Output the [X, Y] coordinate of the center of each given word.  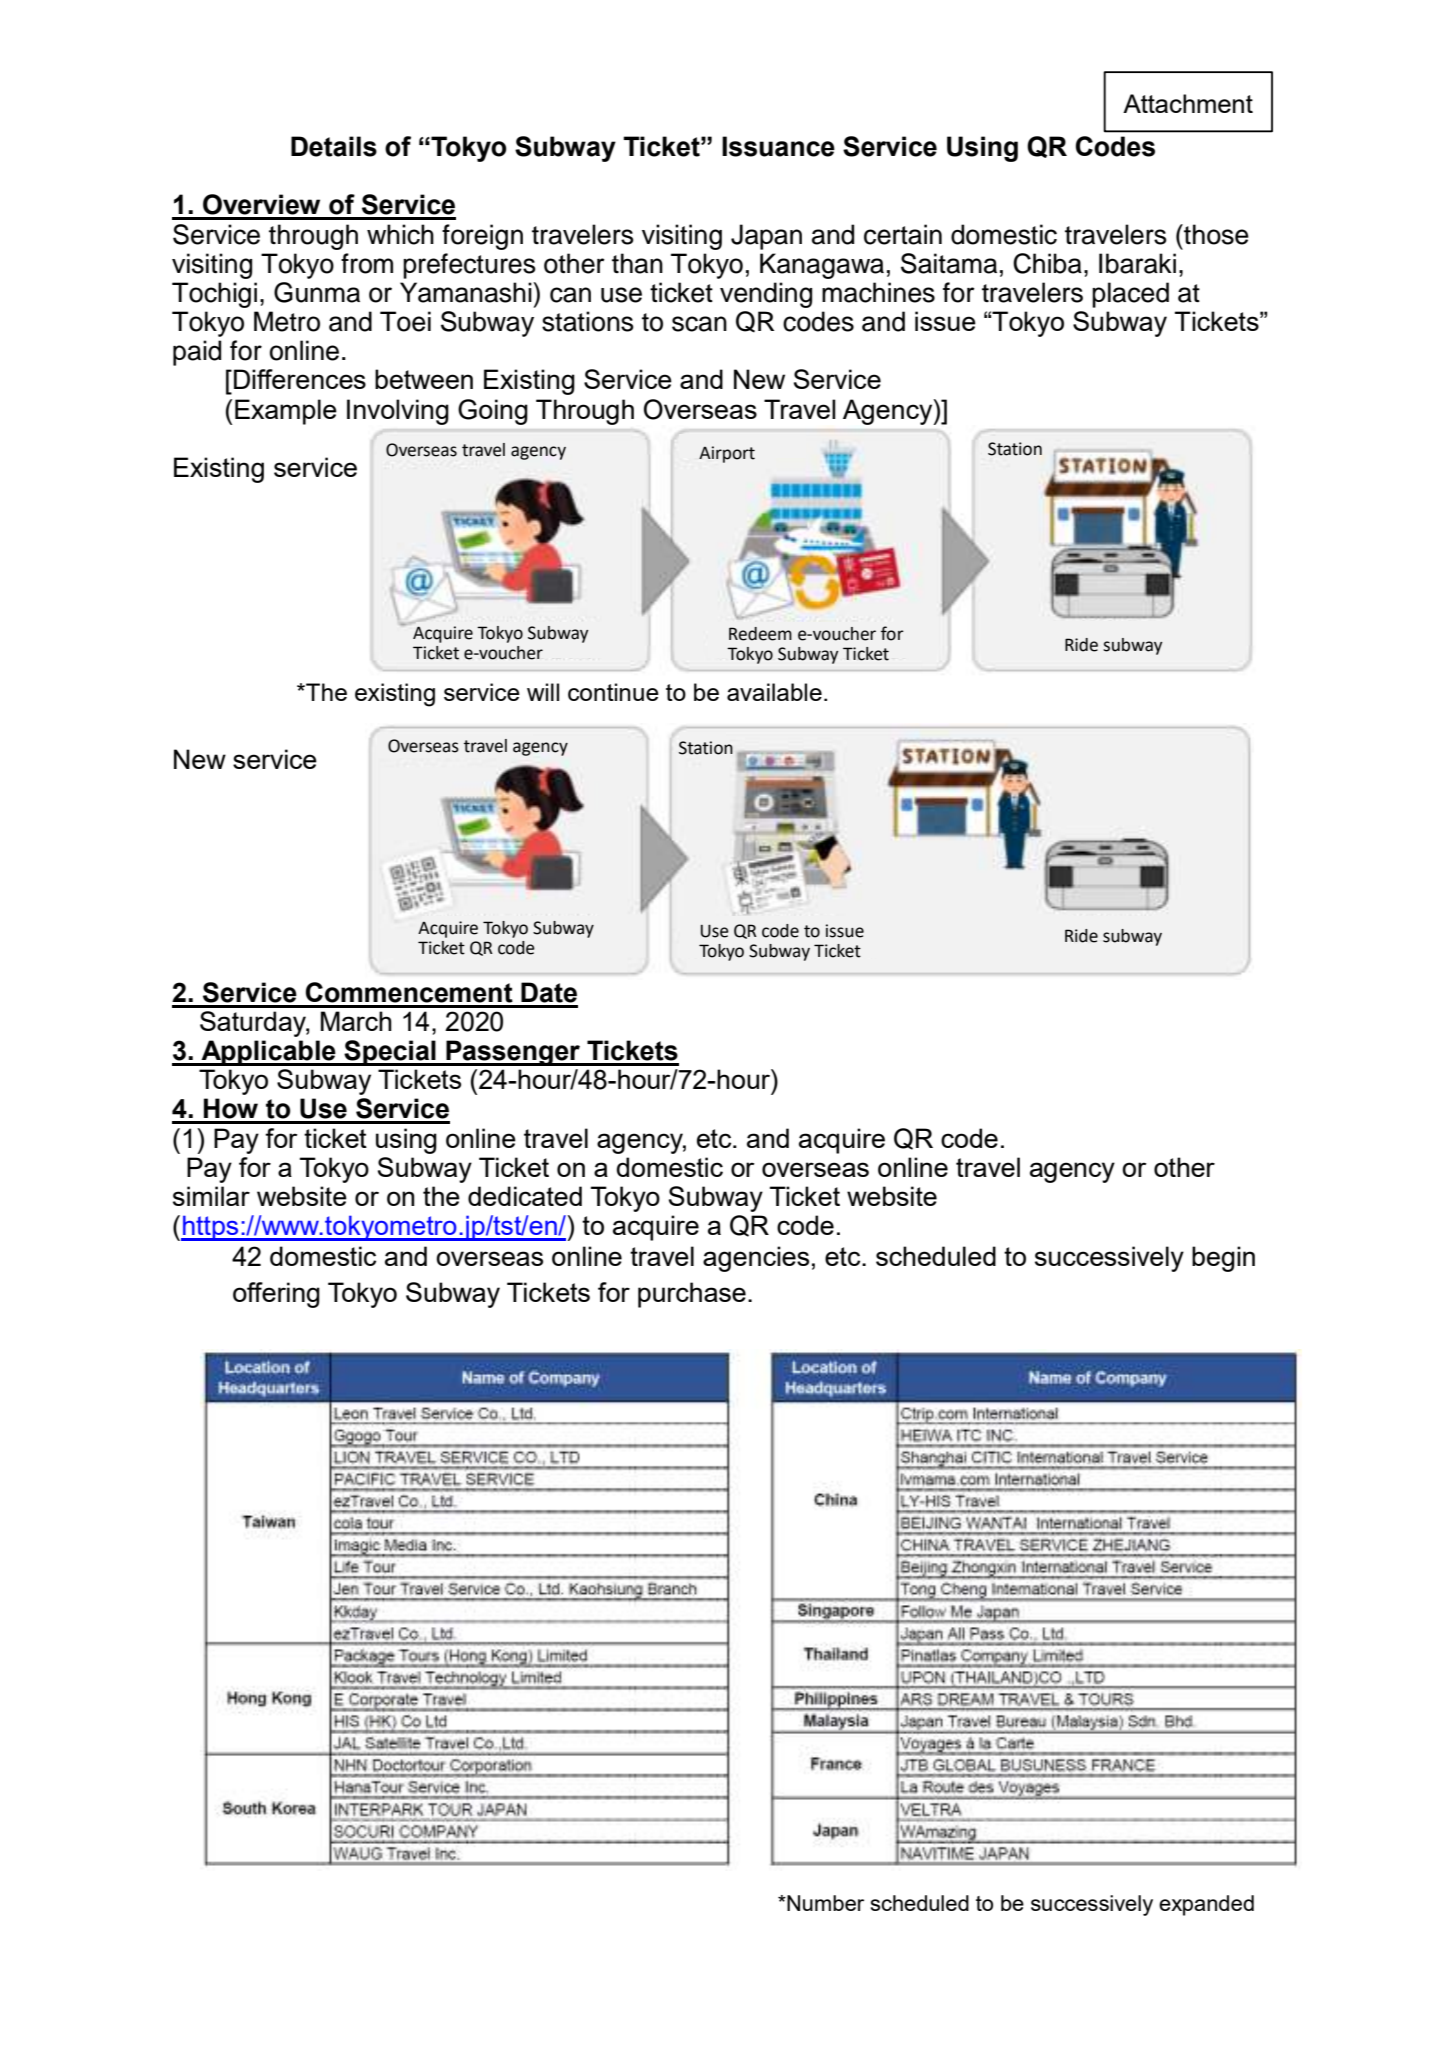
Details [334, 146]
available [774, 692]
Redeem [760, 634]
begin [1223, 1259]
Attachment [1188, 103]
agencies [756, 1259]
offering [276, 1295]
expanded [1206, 1905]
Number [824, 1903]
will [543, 692]
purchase [692, 1295]
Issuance [778, 146]
